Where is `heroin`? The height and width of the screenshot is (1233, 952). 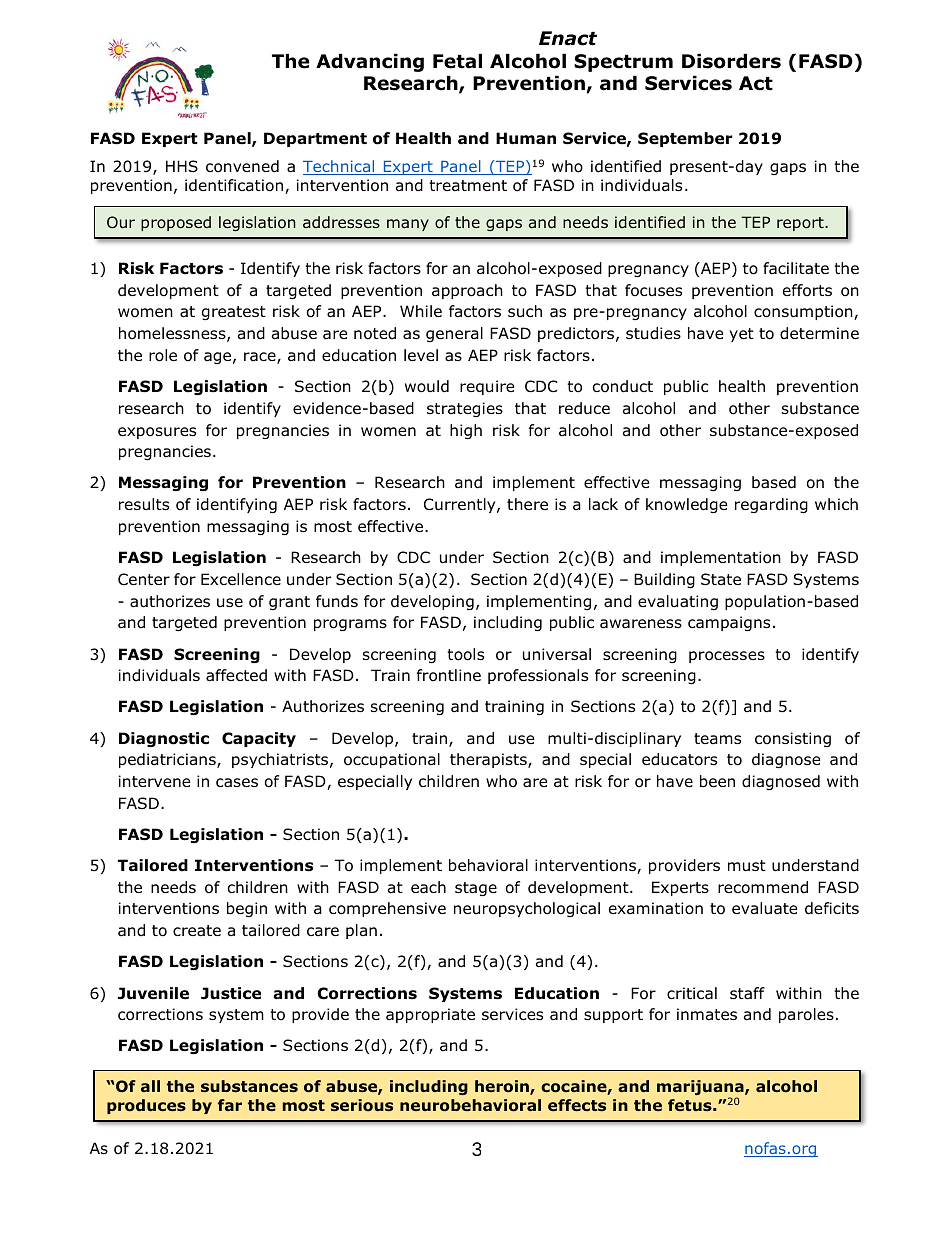 heroin is located at coordinates (503, 1087).
